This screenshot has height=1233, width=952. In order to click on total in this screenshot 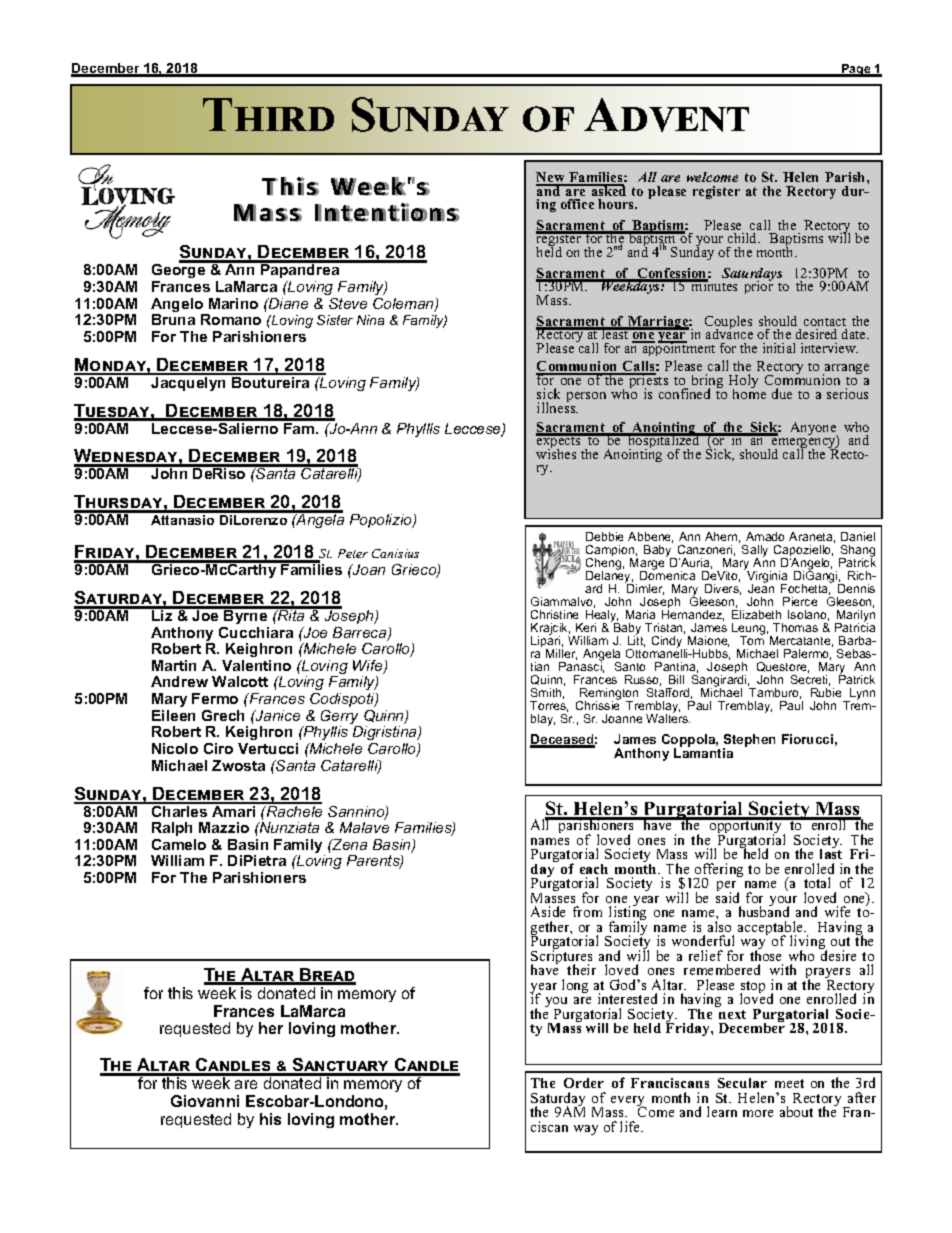, I will do `click(817, 882)`.
